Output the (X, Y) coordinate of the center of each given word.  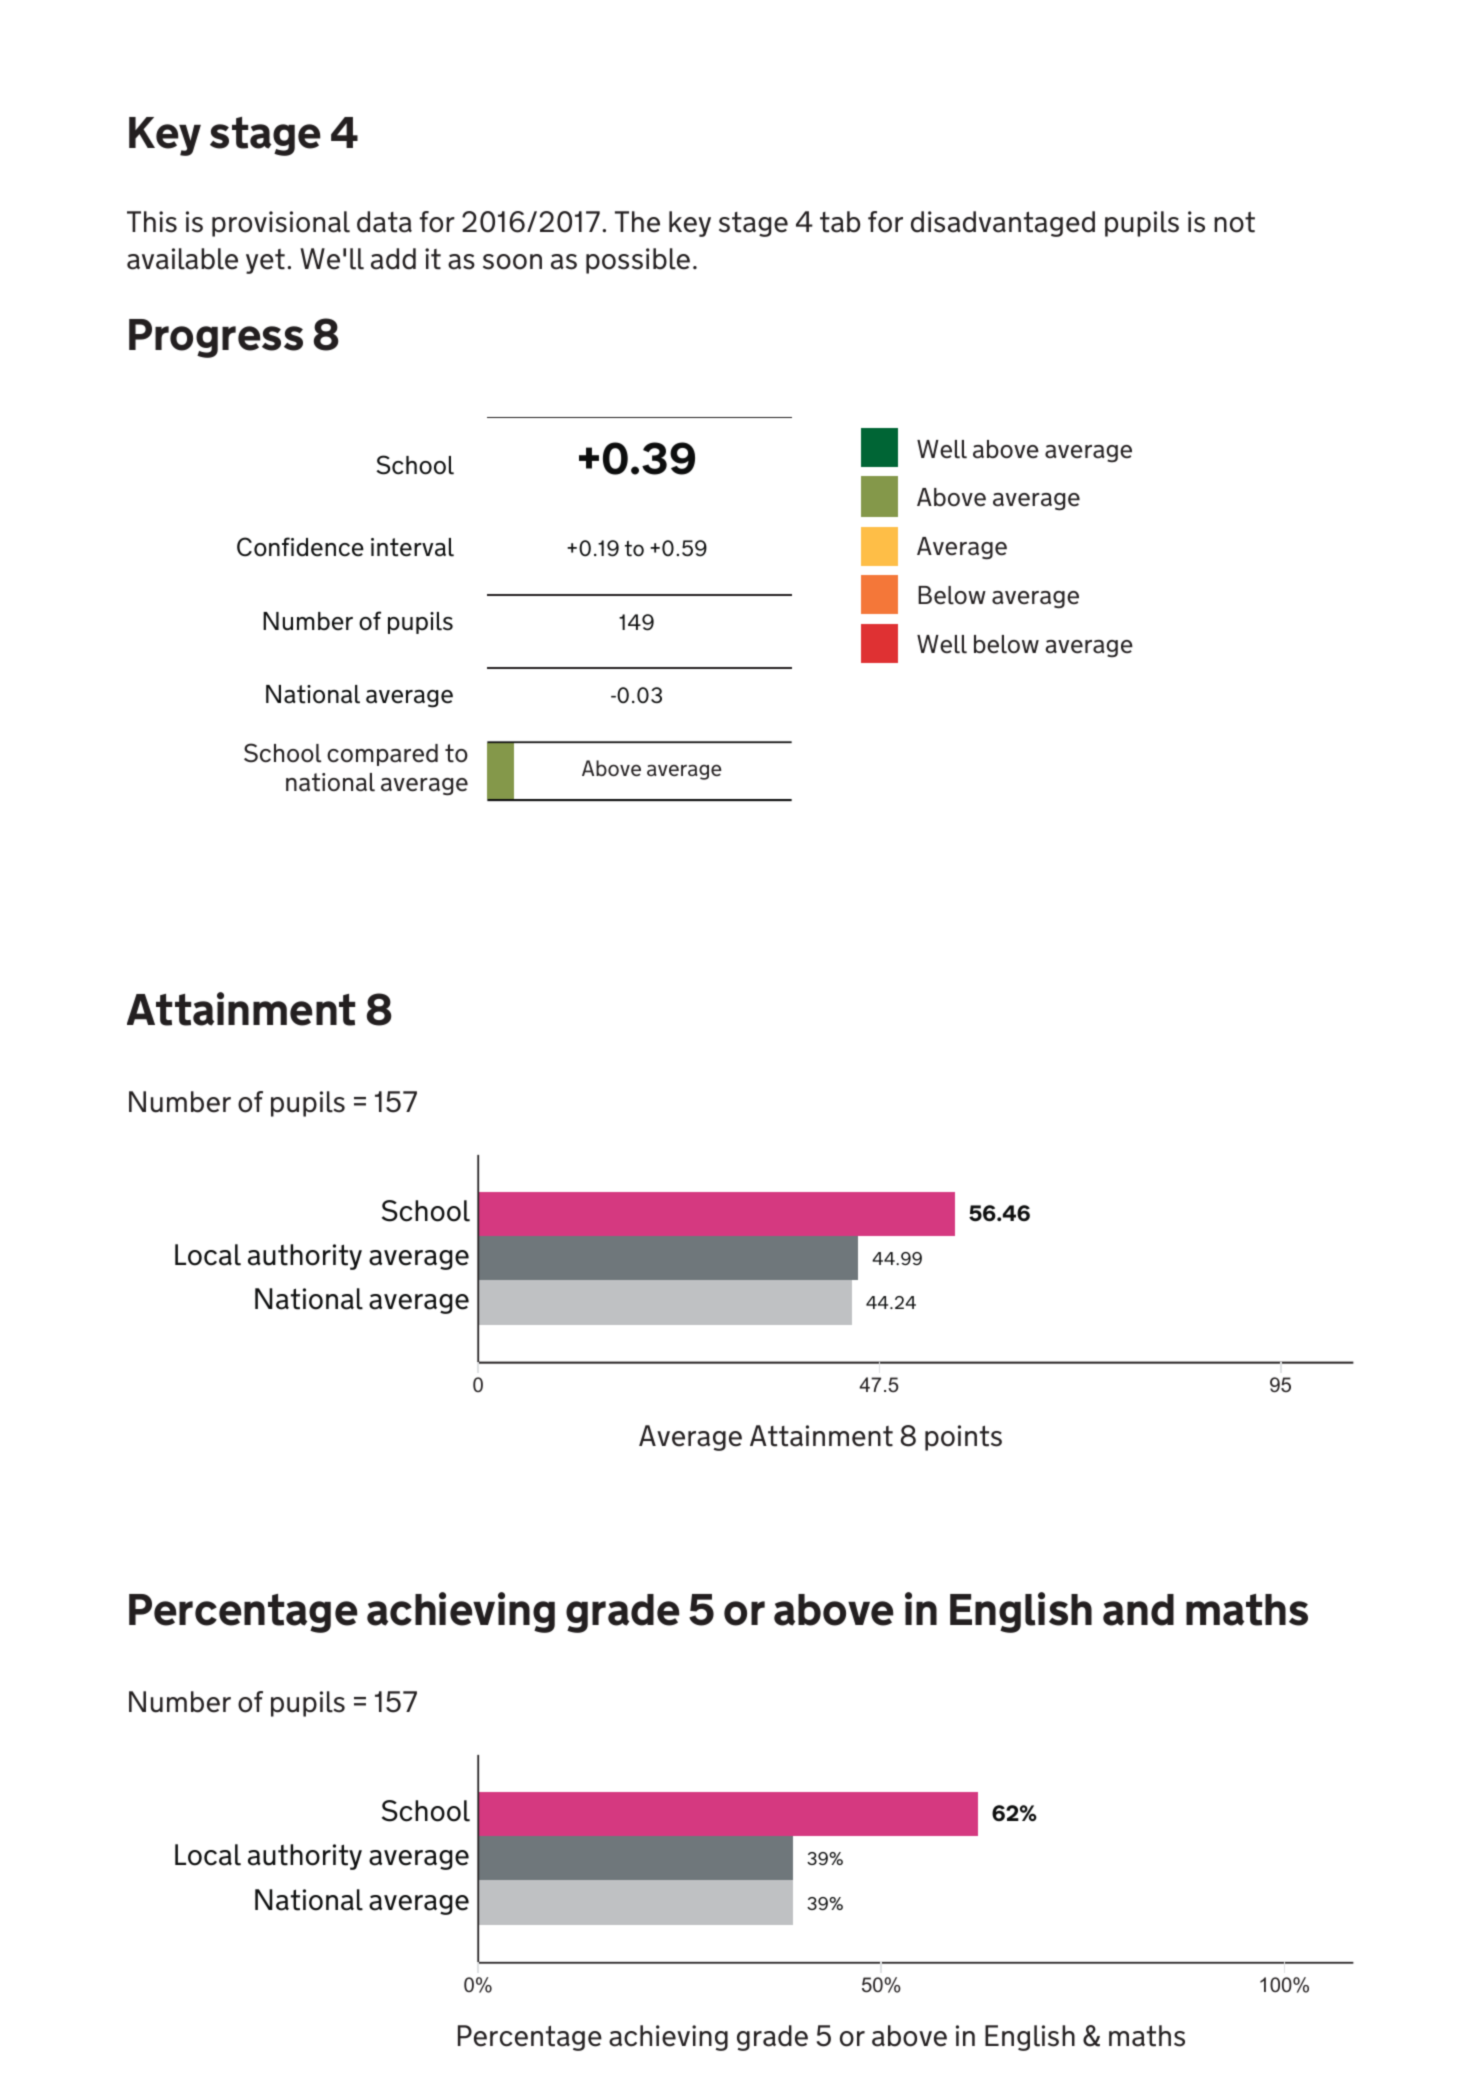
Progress (216, 338)
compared (382, 755)
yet (265, 261)
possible (638, 261)
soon (512, 262)
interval (412, 547)
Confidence (300, 547)
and (1138, 1610)
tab (840, 222)
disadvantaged (1003, 224)
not (1234, 222)
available (182, 259)
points (963, 1438)
